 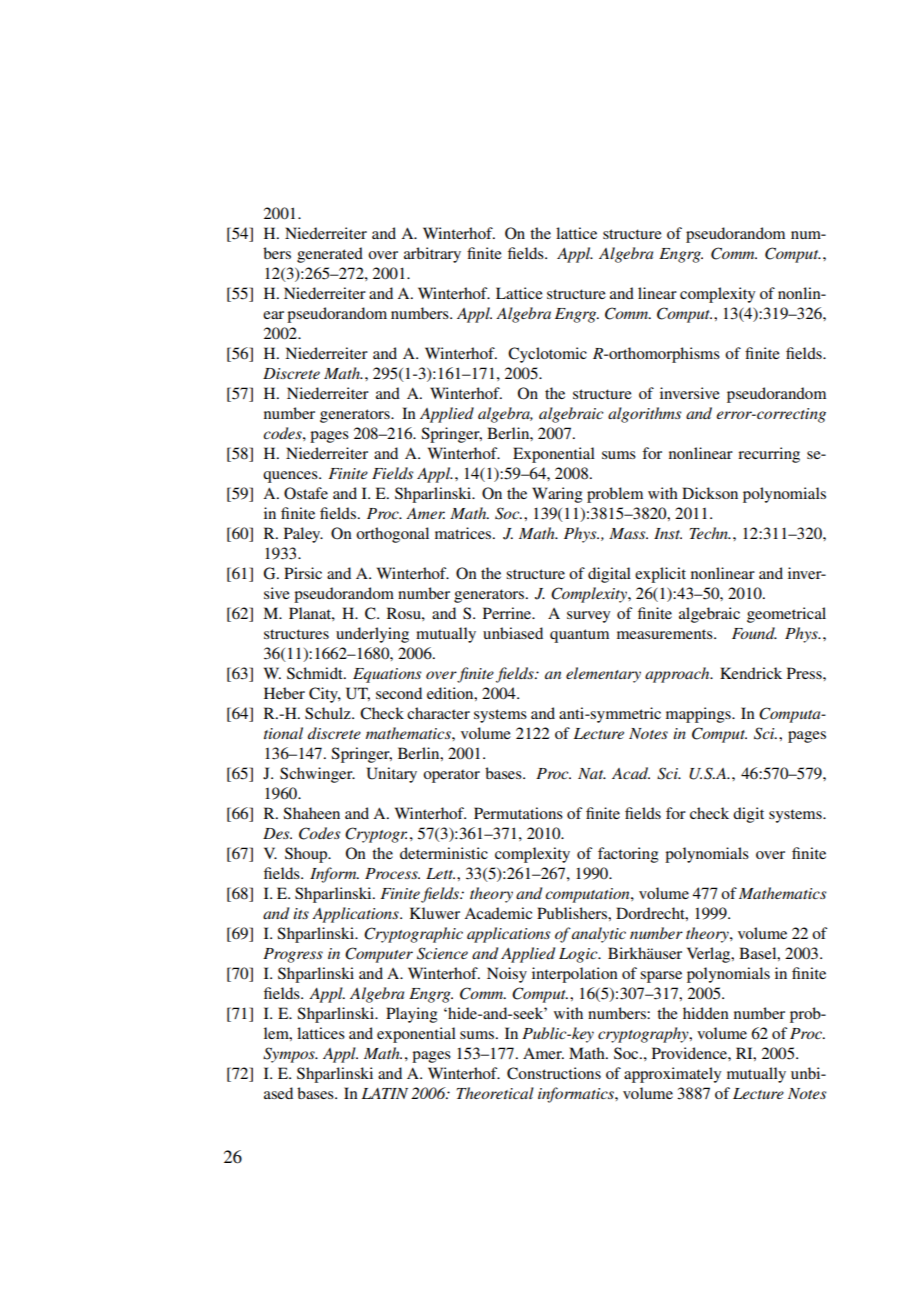 I want to click on elementary, so click(x=603, y=675).
